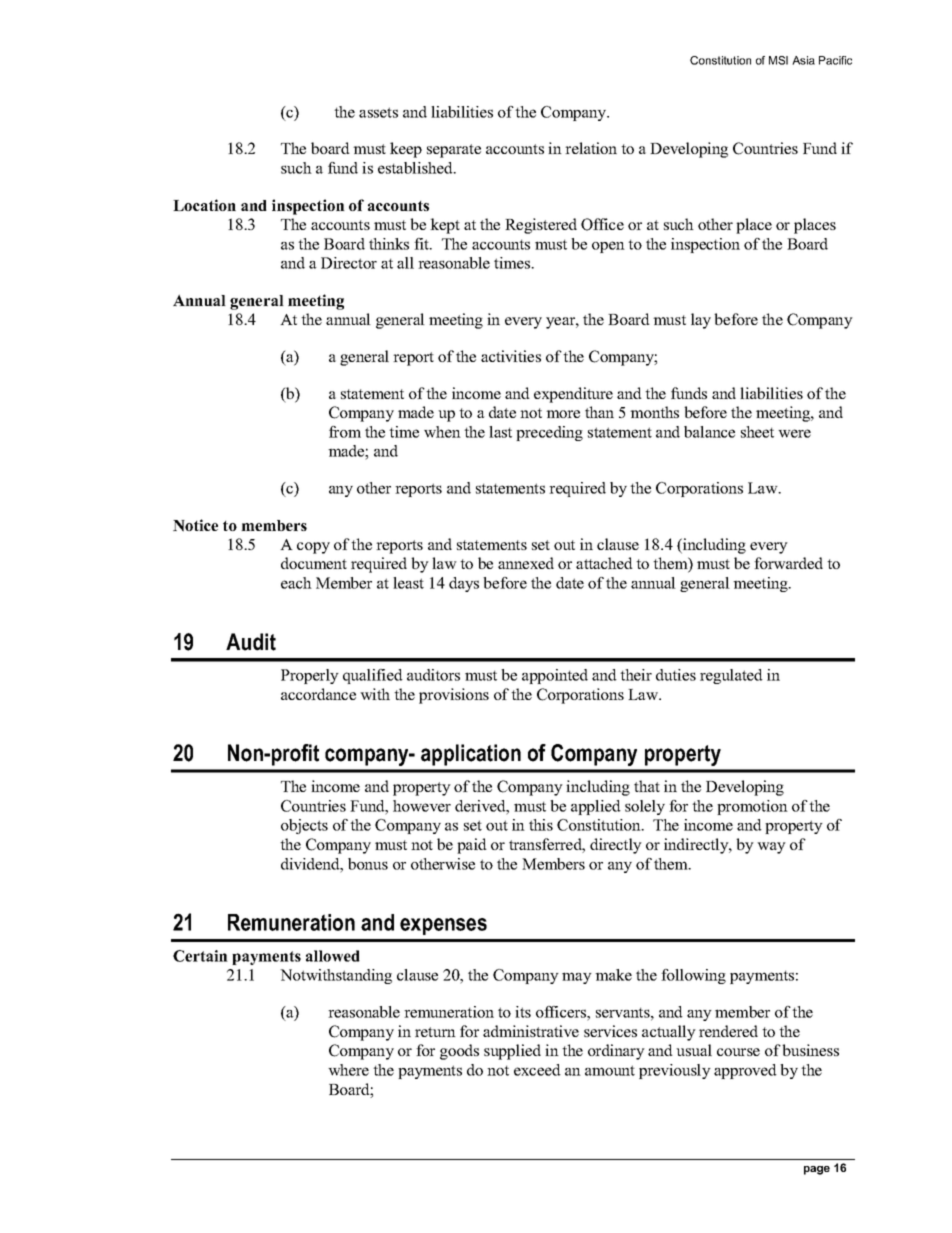  What do you see at coordinates (778, 60) in the screenshot?
I see `MSI` at bounding box center [778, 60].
